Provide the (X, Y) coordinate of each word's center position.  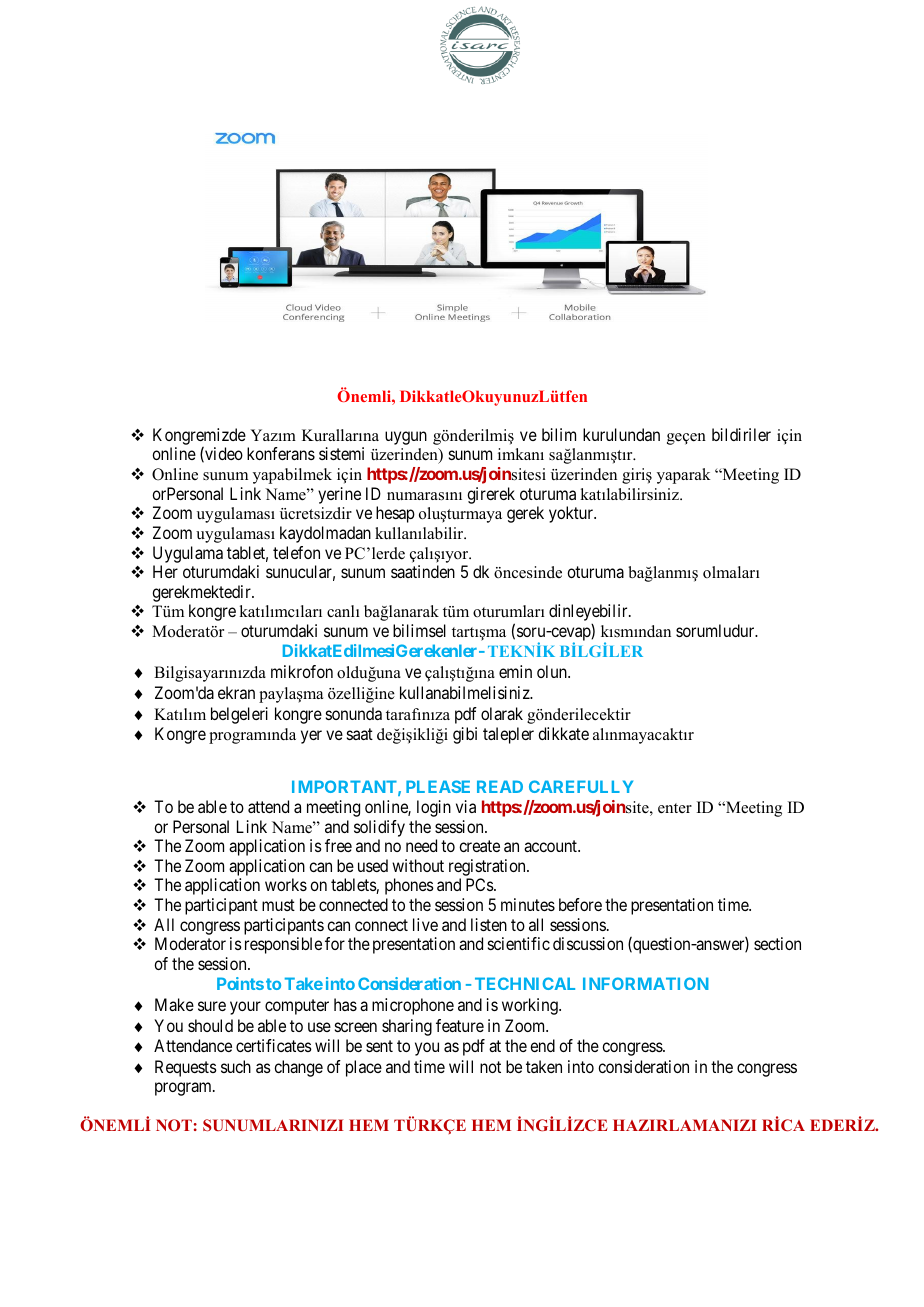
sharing (407, 1027)
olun (553, 671)
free (338, 845)
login (434, 808)
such (236, 1066)
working (531, 1006)
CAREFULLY (581, 786)
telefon (296, 552)
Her (165, 571)
